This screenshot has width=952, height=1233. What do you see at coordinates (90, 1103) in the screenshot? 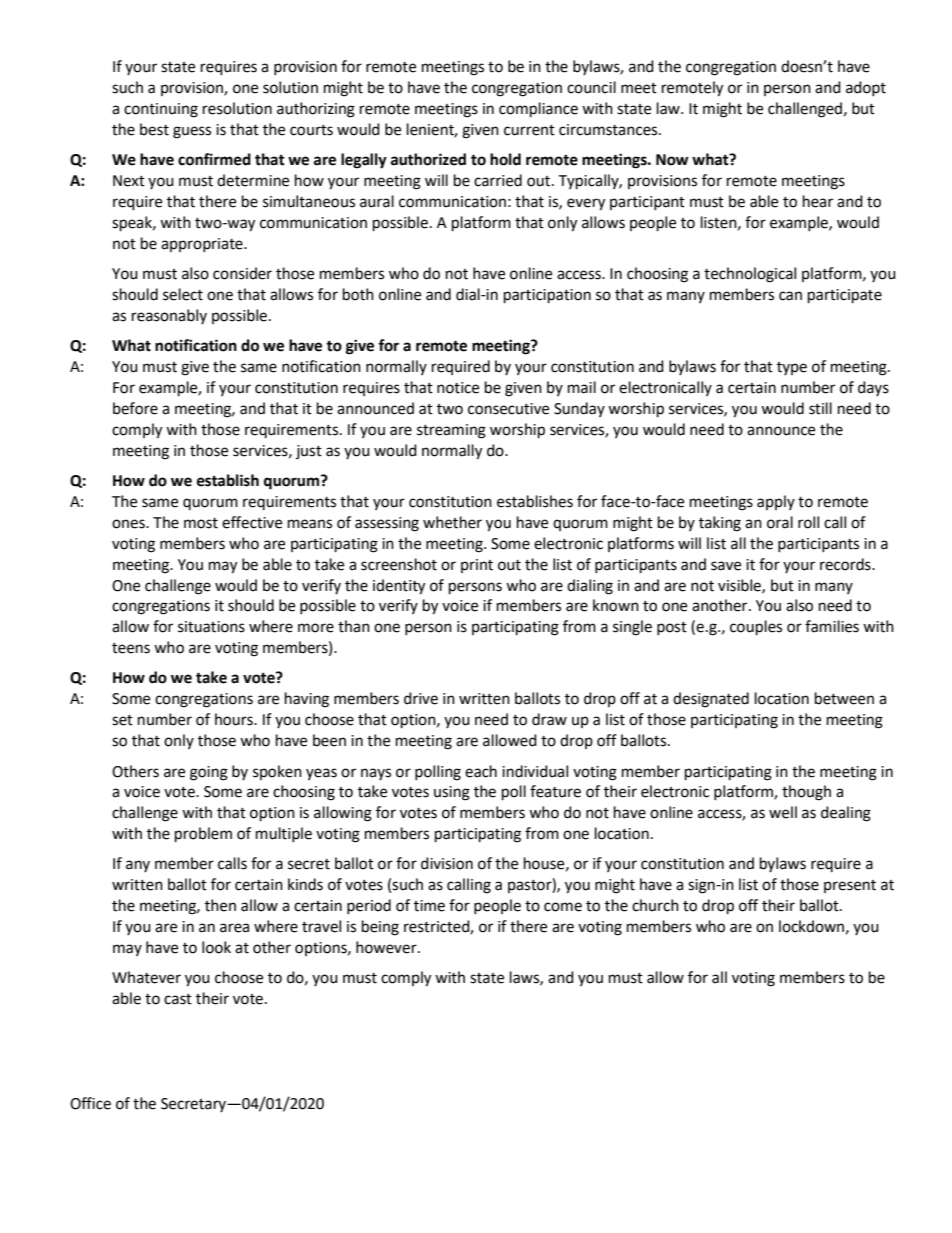
I see `Office` at bounding box center [90, 1103].
